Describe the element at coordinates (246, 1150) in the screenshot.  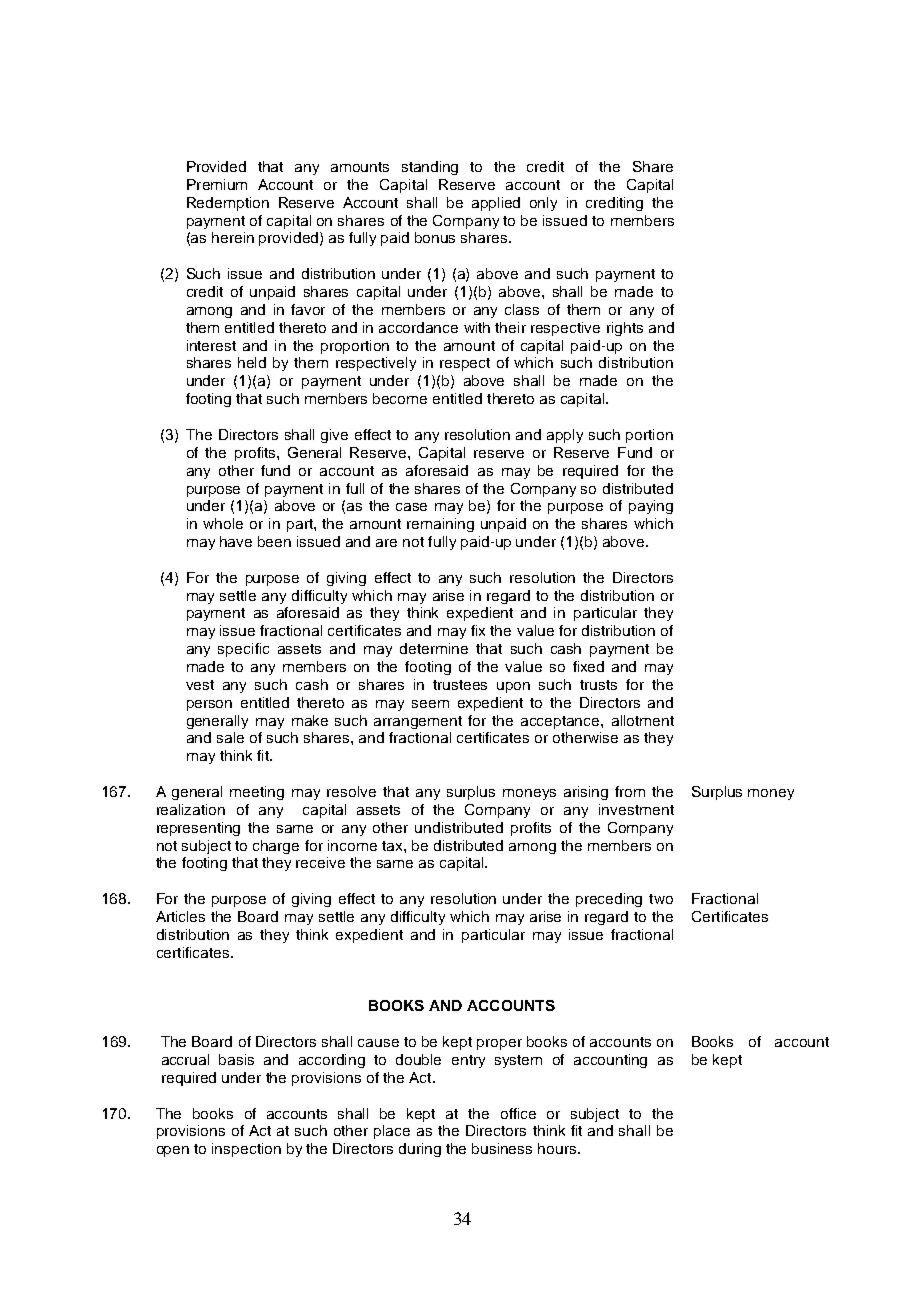
I see `inspection` at that location.
